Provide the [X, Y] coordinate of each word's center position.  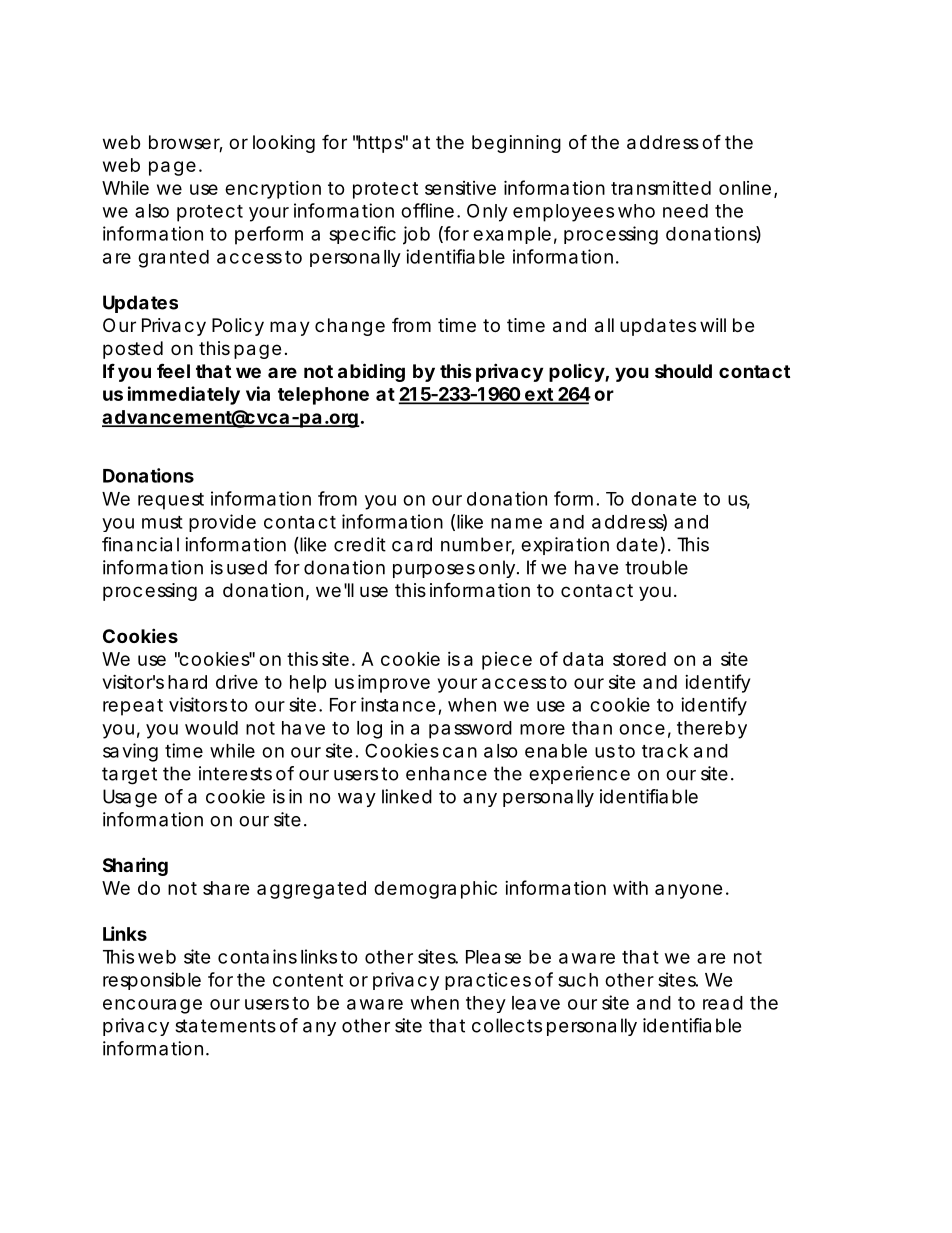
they [486, 1004]
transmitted [661, 188]
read [723, 1003]
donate [664, 499]
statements [225, 1026]
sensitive [460, 188]
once [642, 729]
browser [186, 143]
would [211, 728]
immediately [184, 395]
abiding [371, 372]
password [470, 730]
